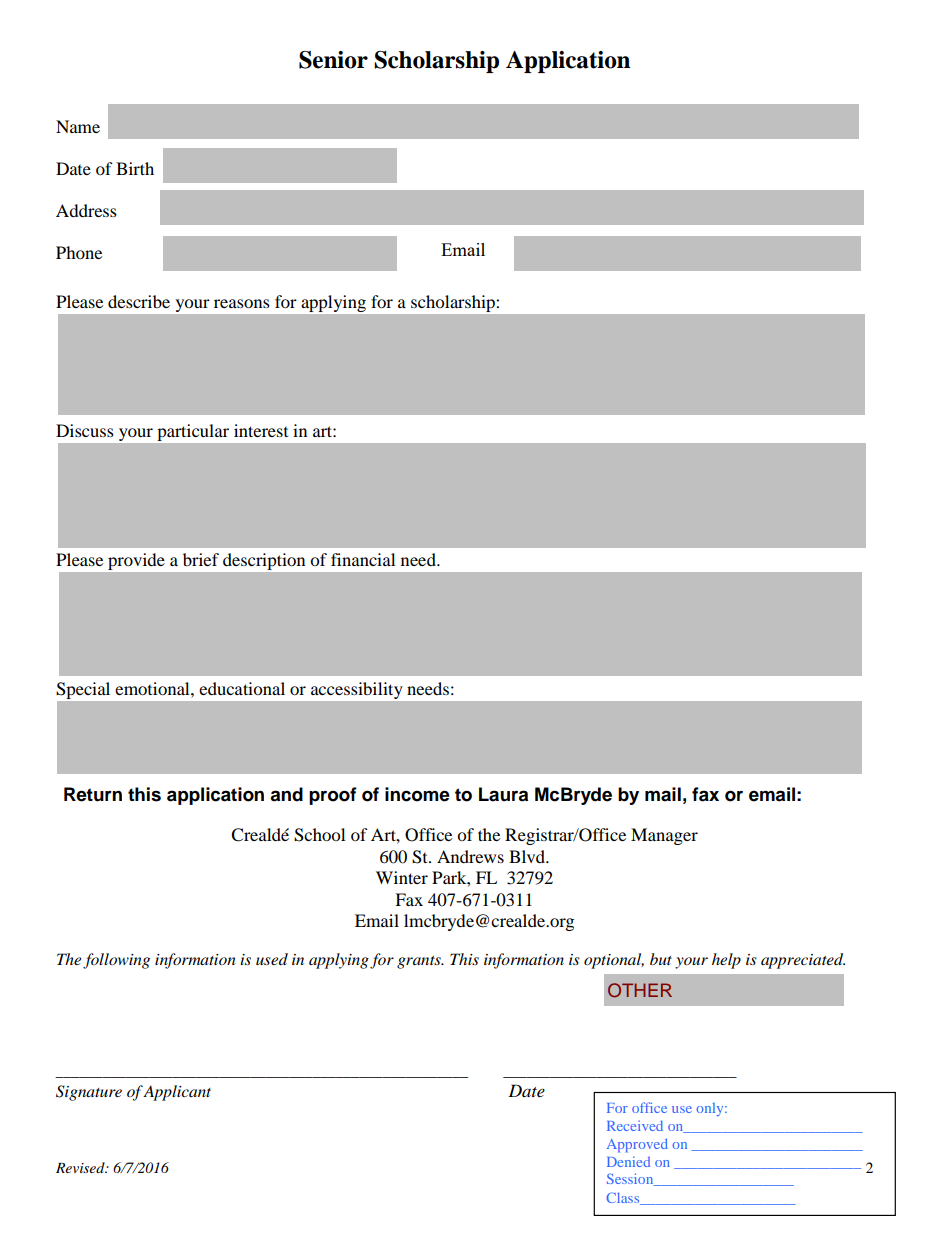  Describe the element at coordinates (664, 836) in the image. I see `Manager` at that location.
